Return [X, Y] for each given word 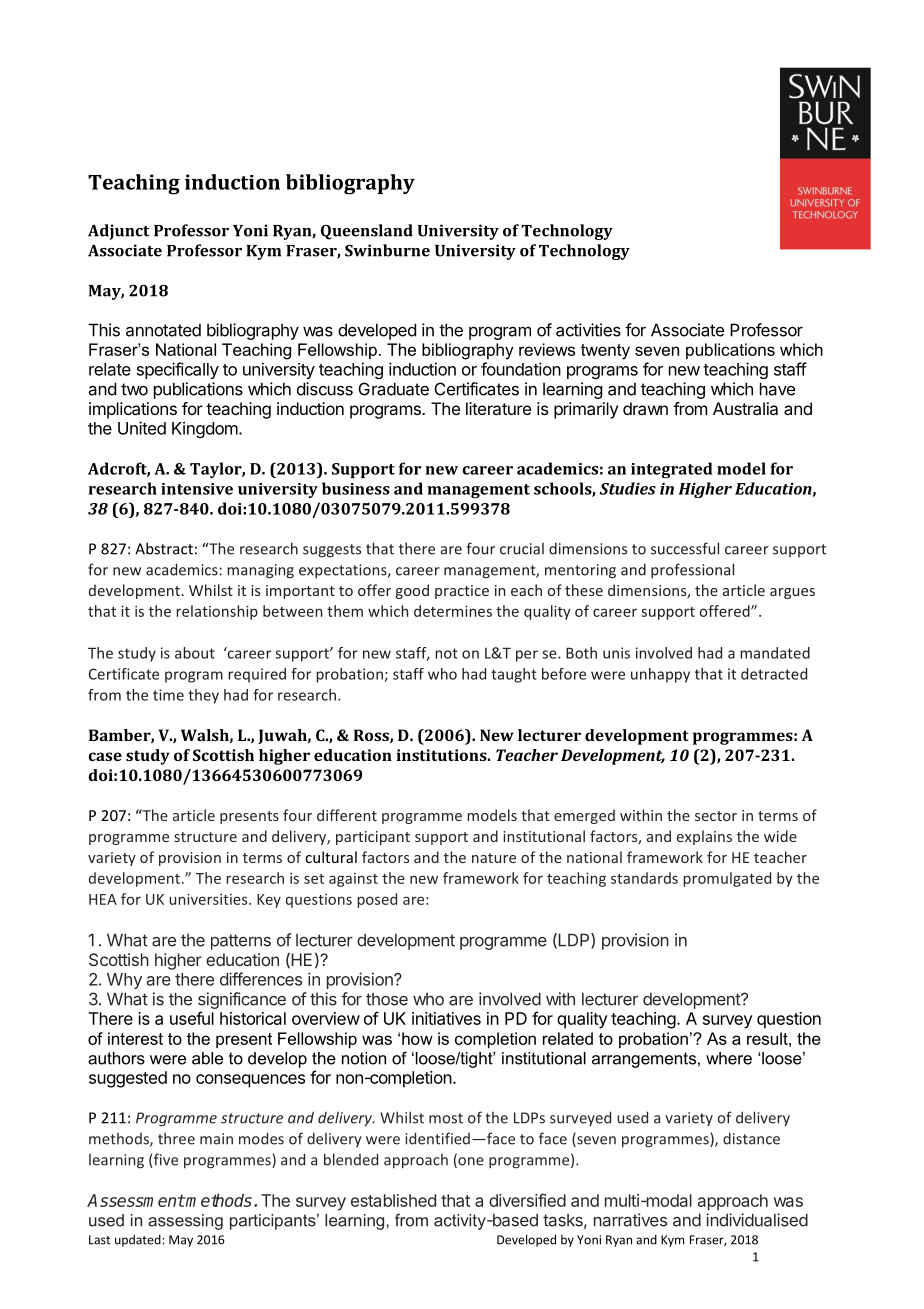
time [168, 695]
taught [514, 675]
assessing [185, 1222]
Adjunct [118, 232]
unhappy [660, 675]
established [393, 1200]
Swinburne [387, 250]
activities [588, 330]
